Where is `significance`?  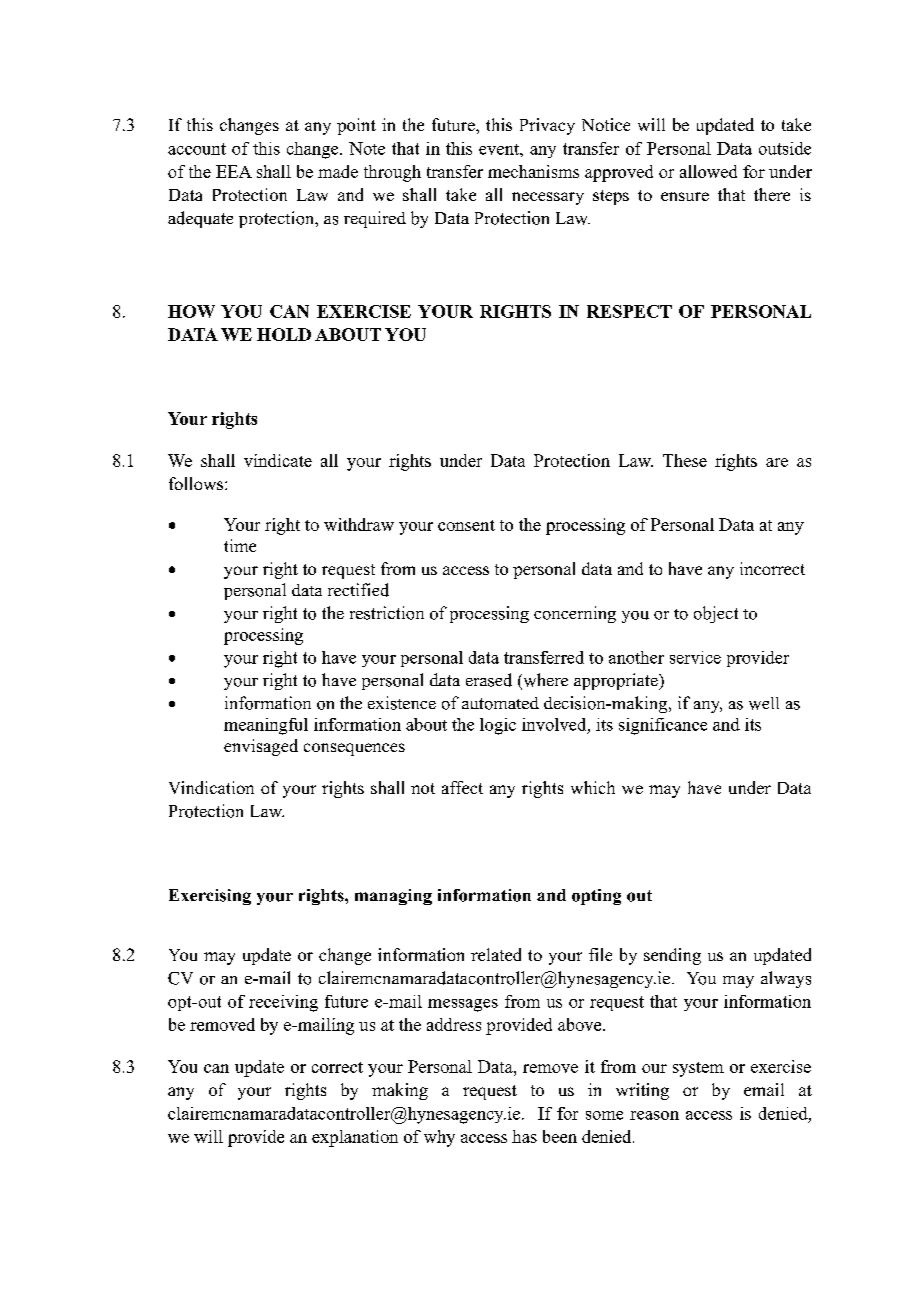
significance is located at coordinates (663, 726).
